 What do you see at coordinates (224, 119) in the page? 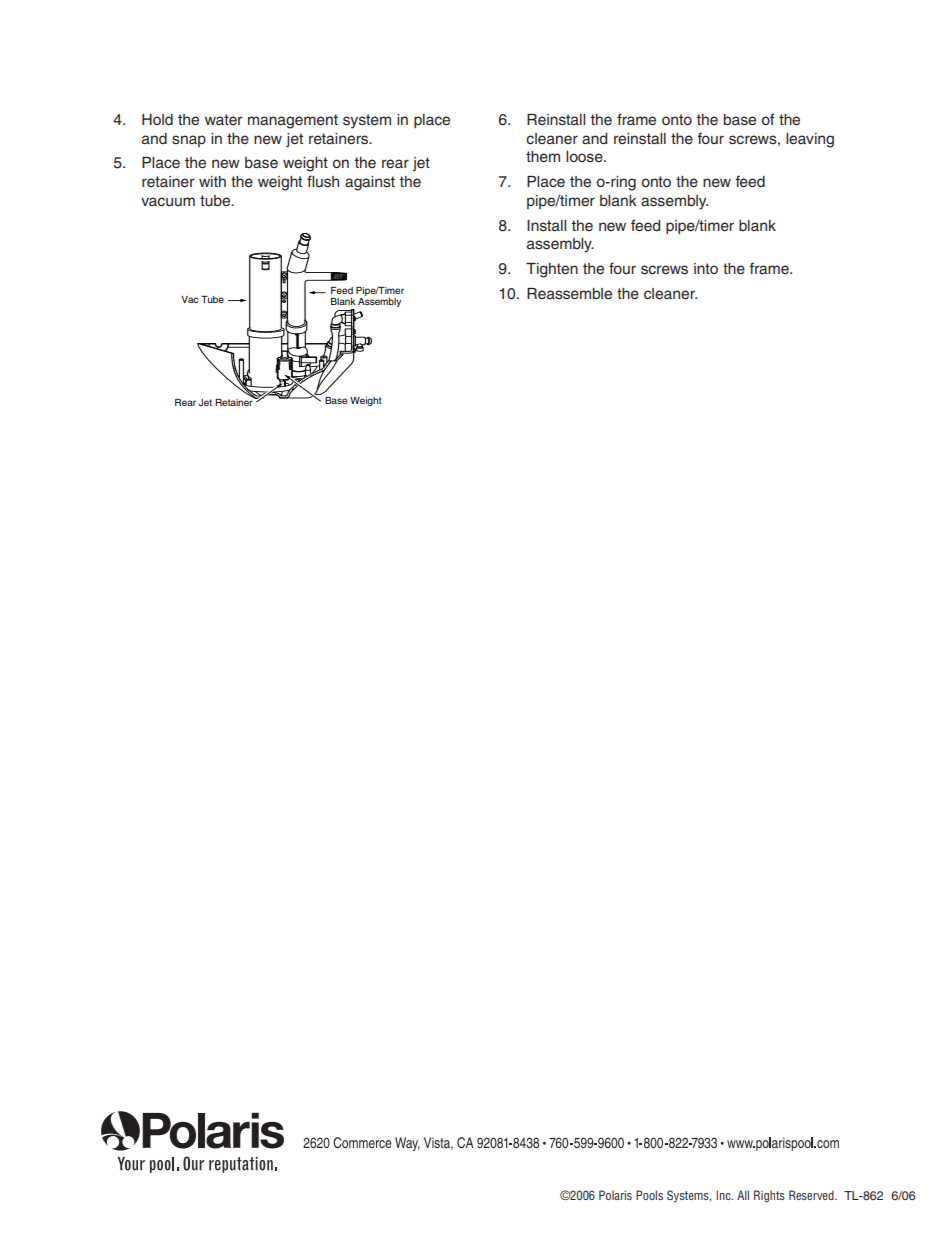
I see `water` at bounding box center [224, 119].
